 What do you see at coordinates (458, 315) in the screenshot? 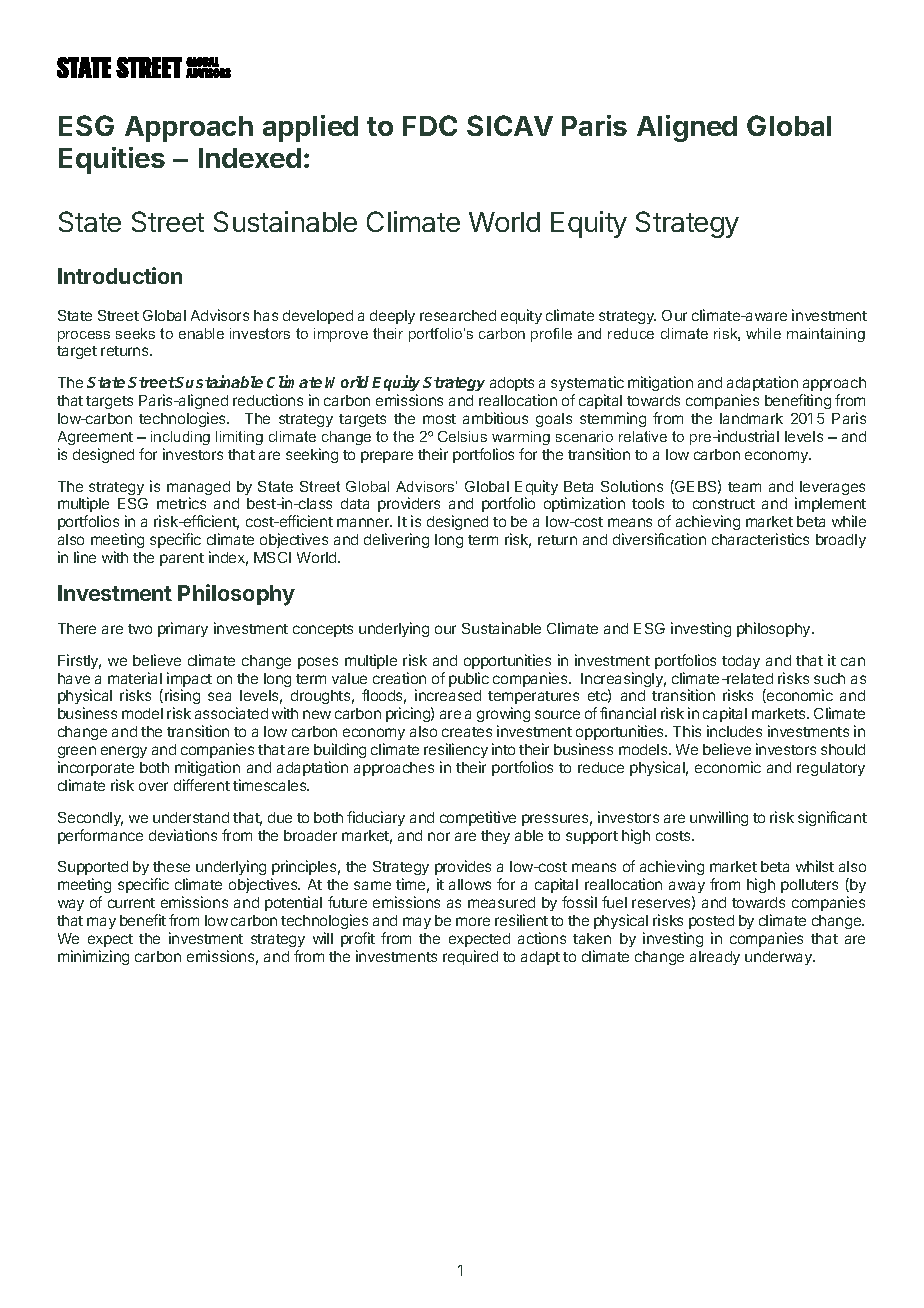
I see `researched` at bounding box center [458, 315].
